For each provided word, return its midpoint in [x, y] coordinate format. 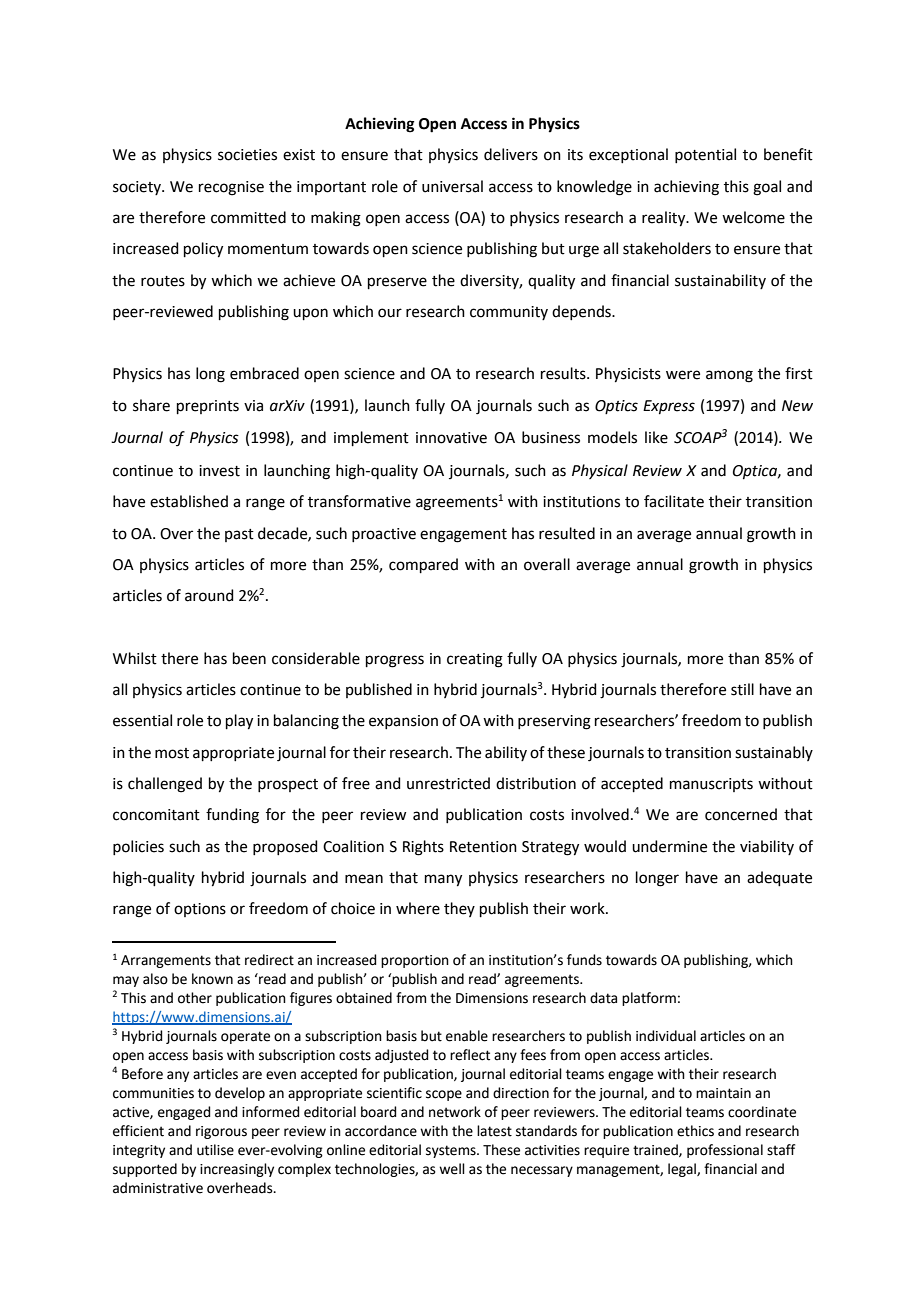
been [249, 658]
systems [452, 1151]
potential [705, 155]
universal [452, 186]
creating [475, 660]
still [742, 689]
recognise [231, 188]
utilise [215, 1150]
